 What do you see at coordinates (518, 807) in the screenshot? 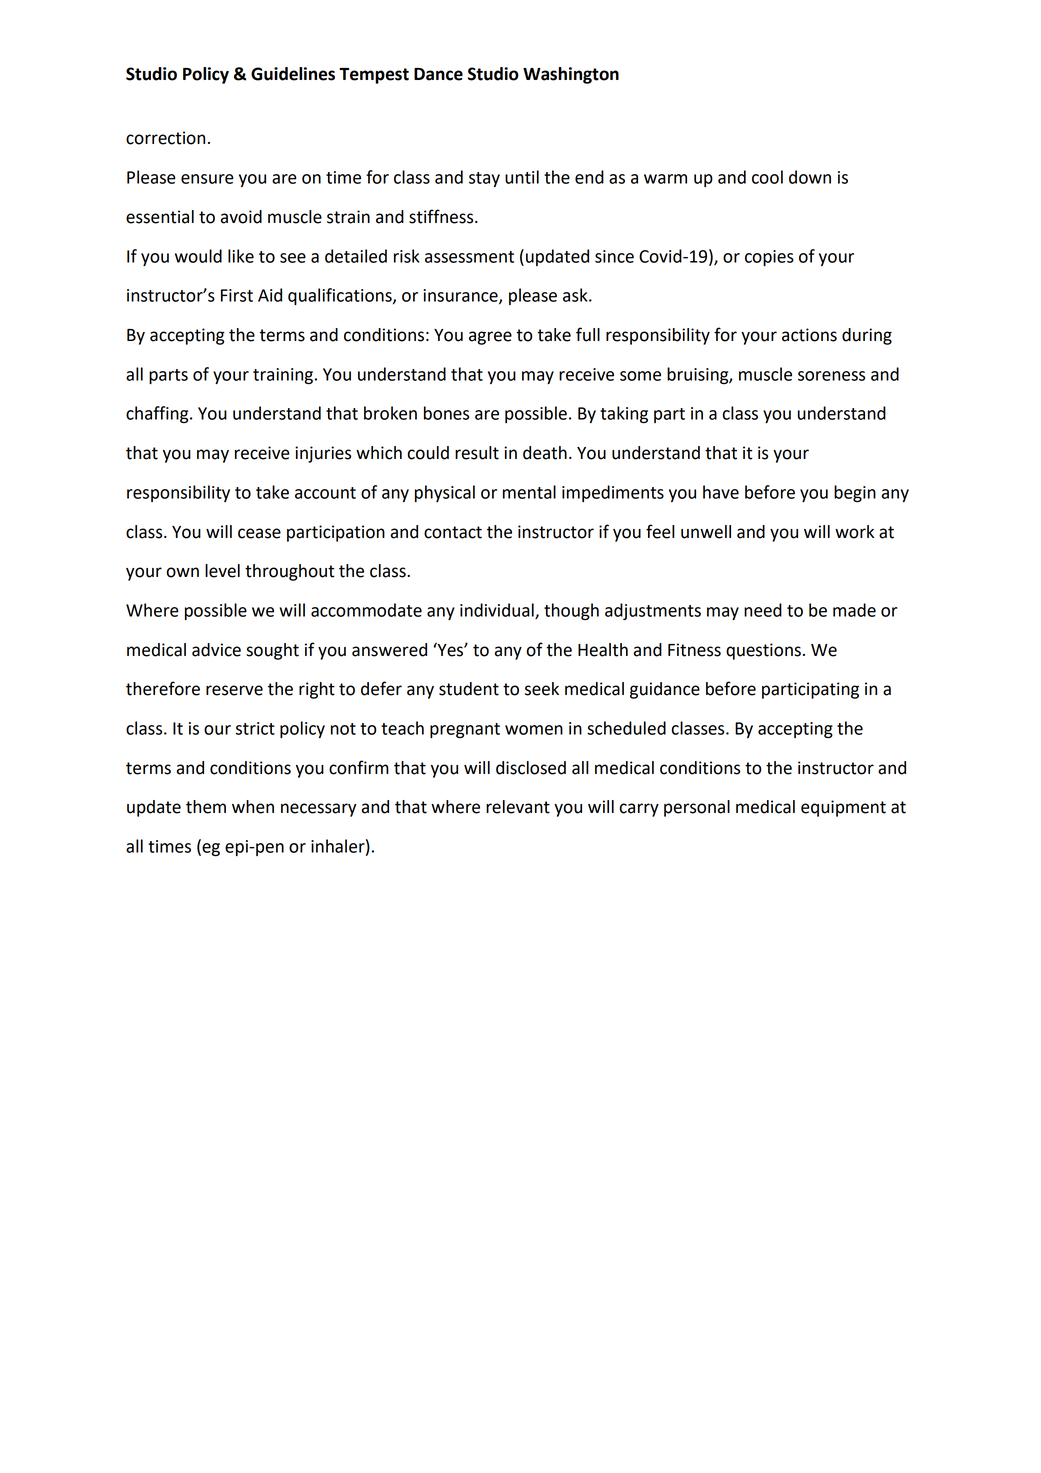
I see `relevant` at bounding box center [518, 807].
